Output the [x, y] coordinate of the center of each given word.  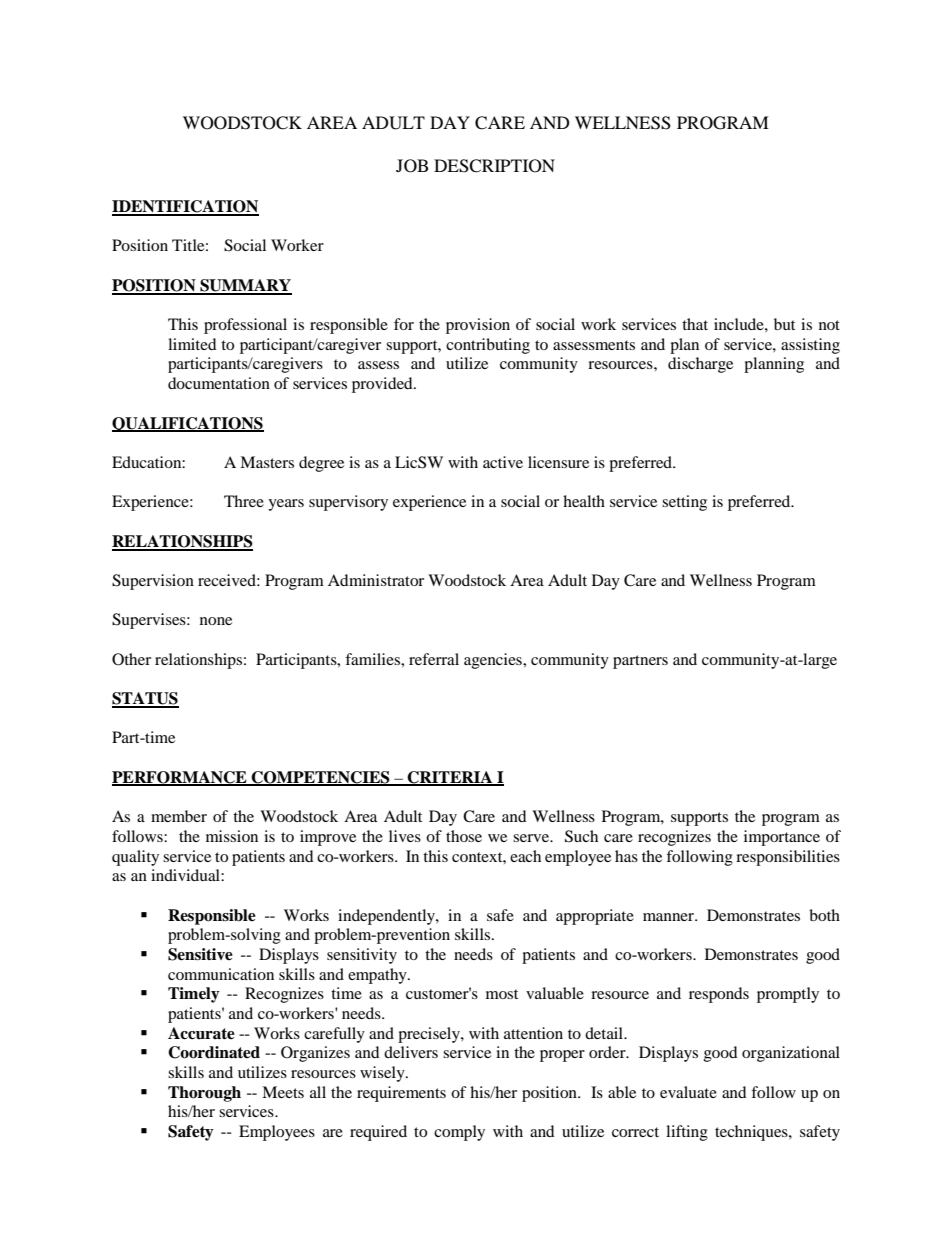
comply [459, 1133]
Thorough [204, 1094]
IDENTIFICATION [185, 207]
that [695, 324]
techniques [752, 1133]
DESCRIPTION [494, 166]
